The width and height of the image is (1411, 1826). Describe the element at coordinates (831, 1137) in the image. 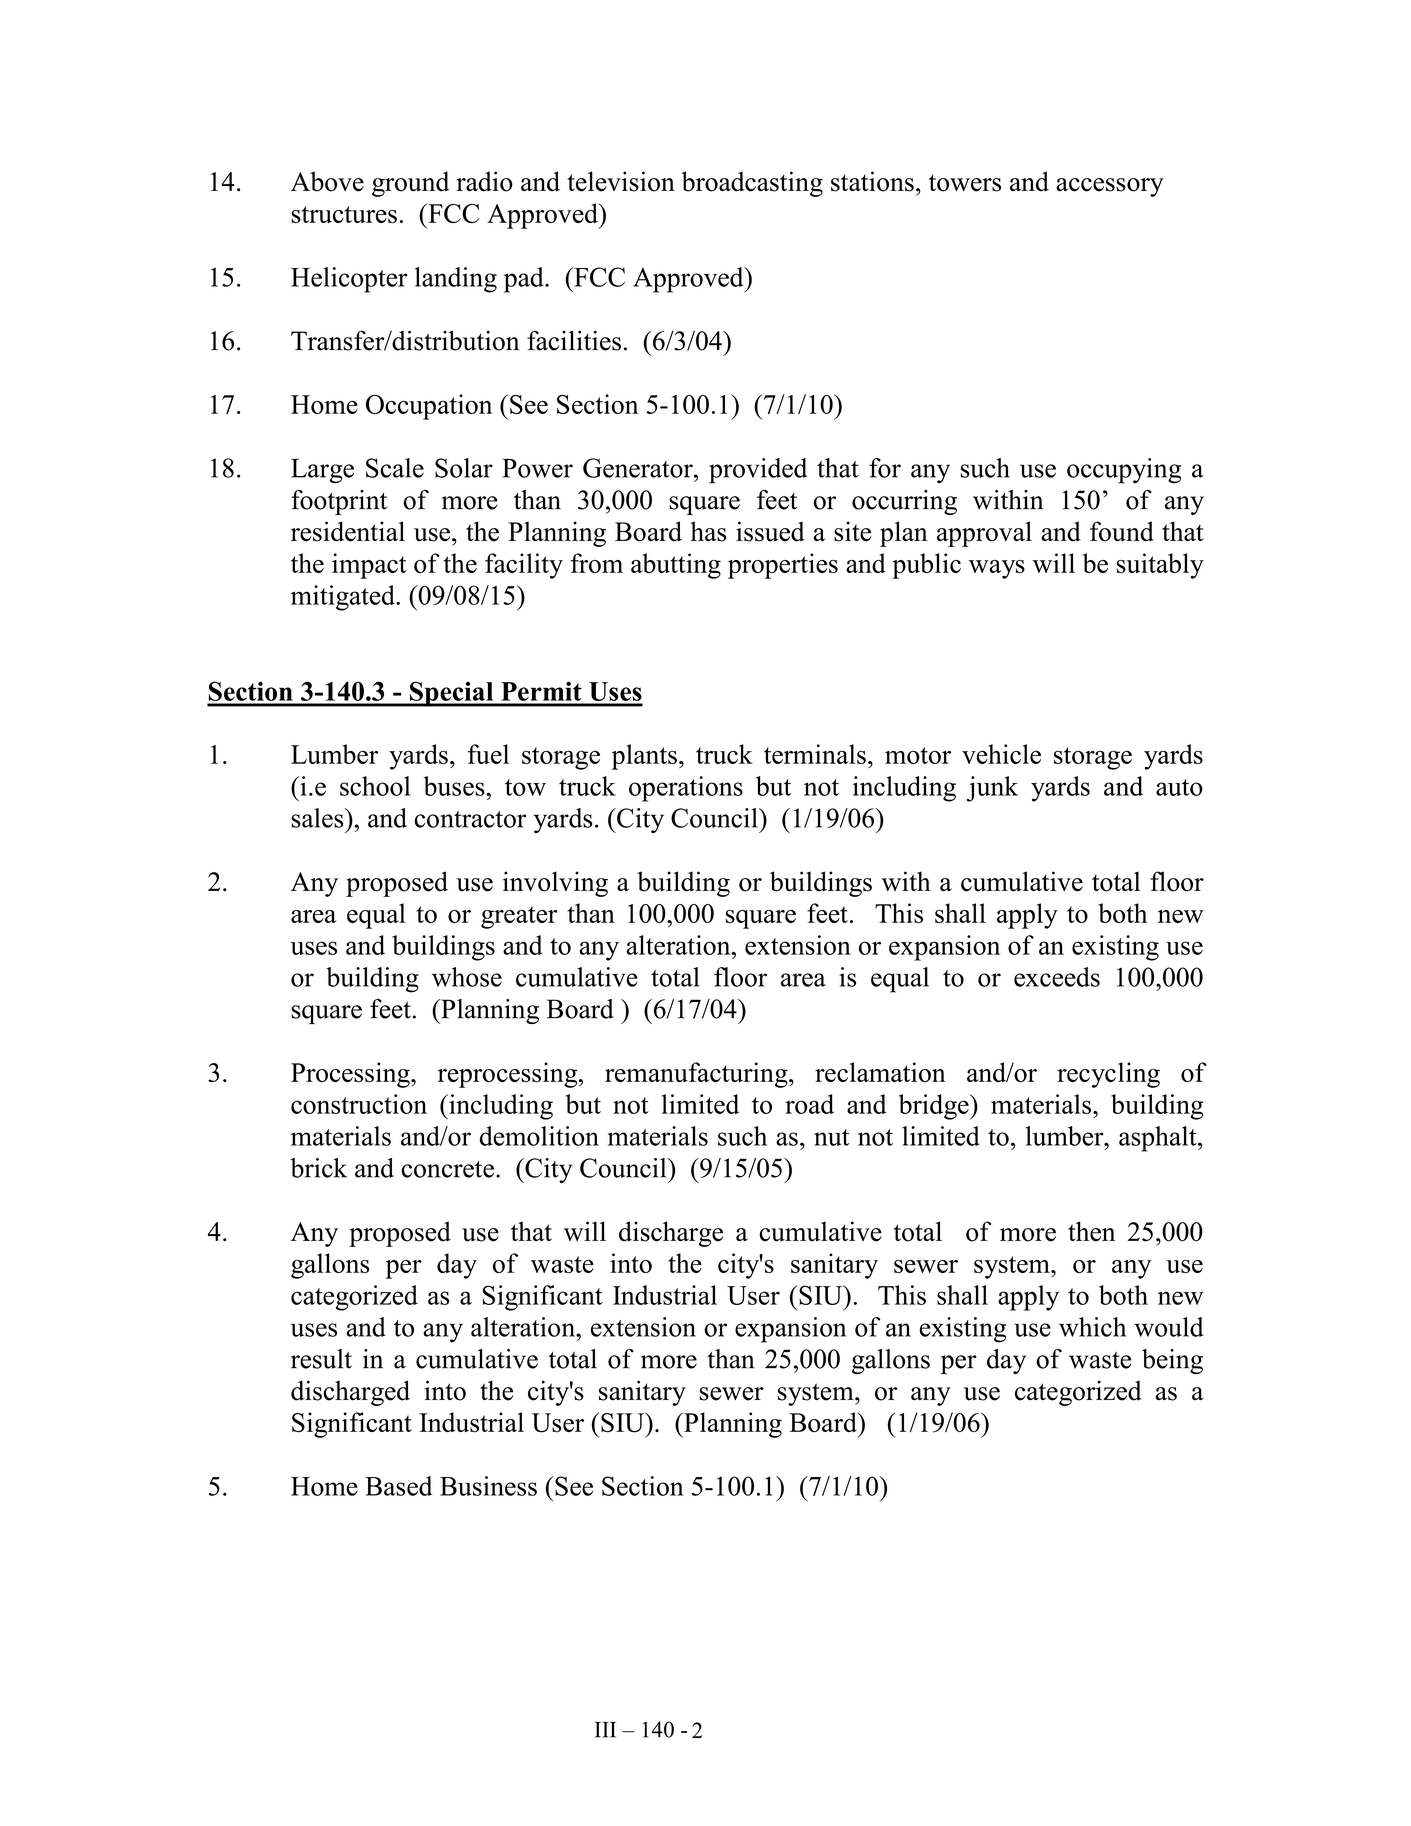

I see `nut` at that location.
